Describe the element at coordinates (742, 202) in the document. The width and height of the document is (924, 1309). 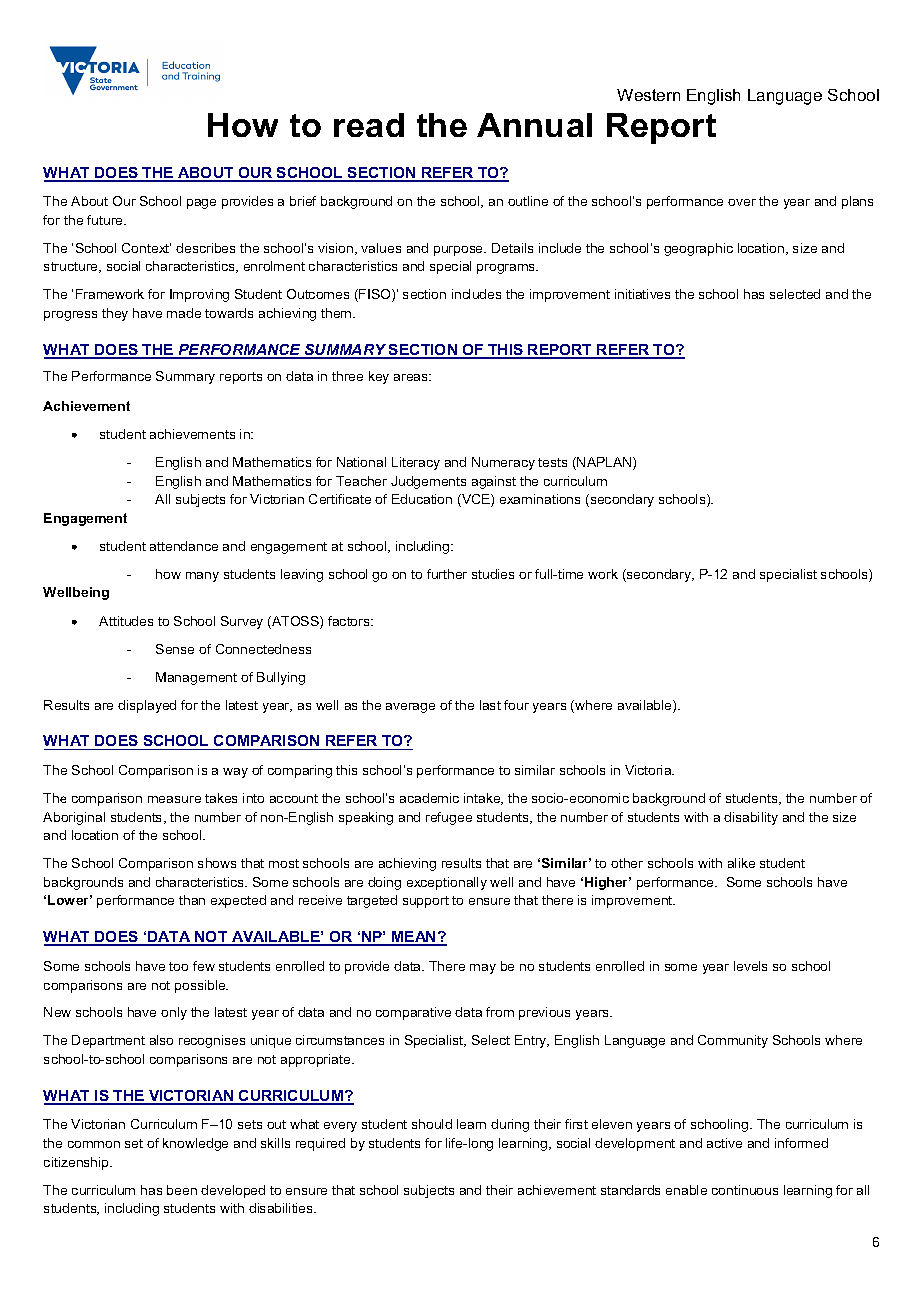
I see `over` at that location.
